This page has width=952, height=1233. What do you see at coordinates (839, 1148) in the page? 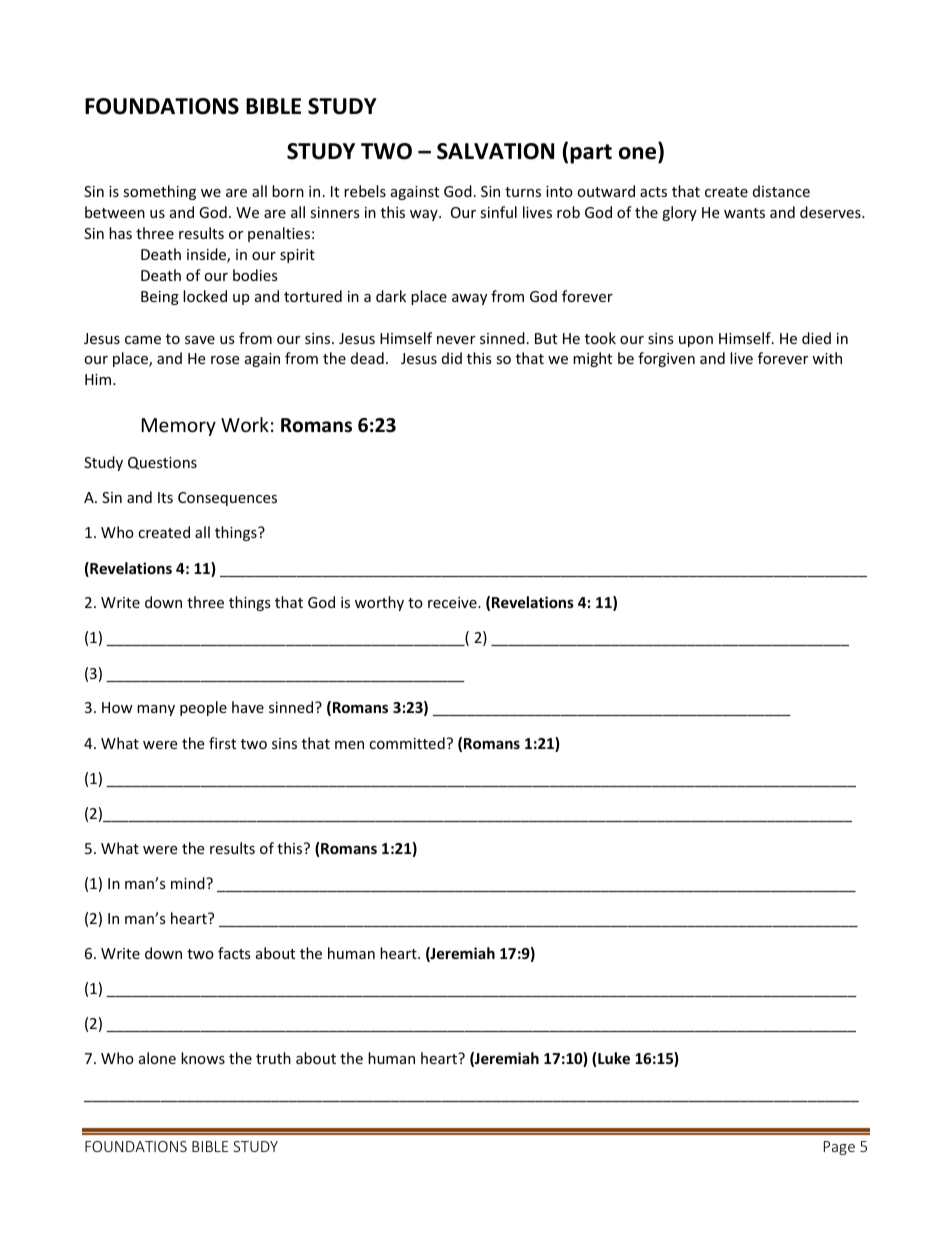
I see `Page` at bounding box center [839, 1148].
